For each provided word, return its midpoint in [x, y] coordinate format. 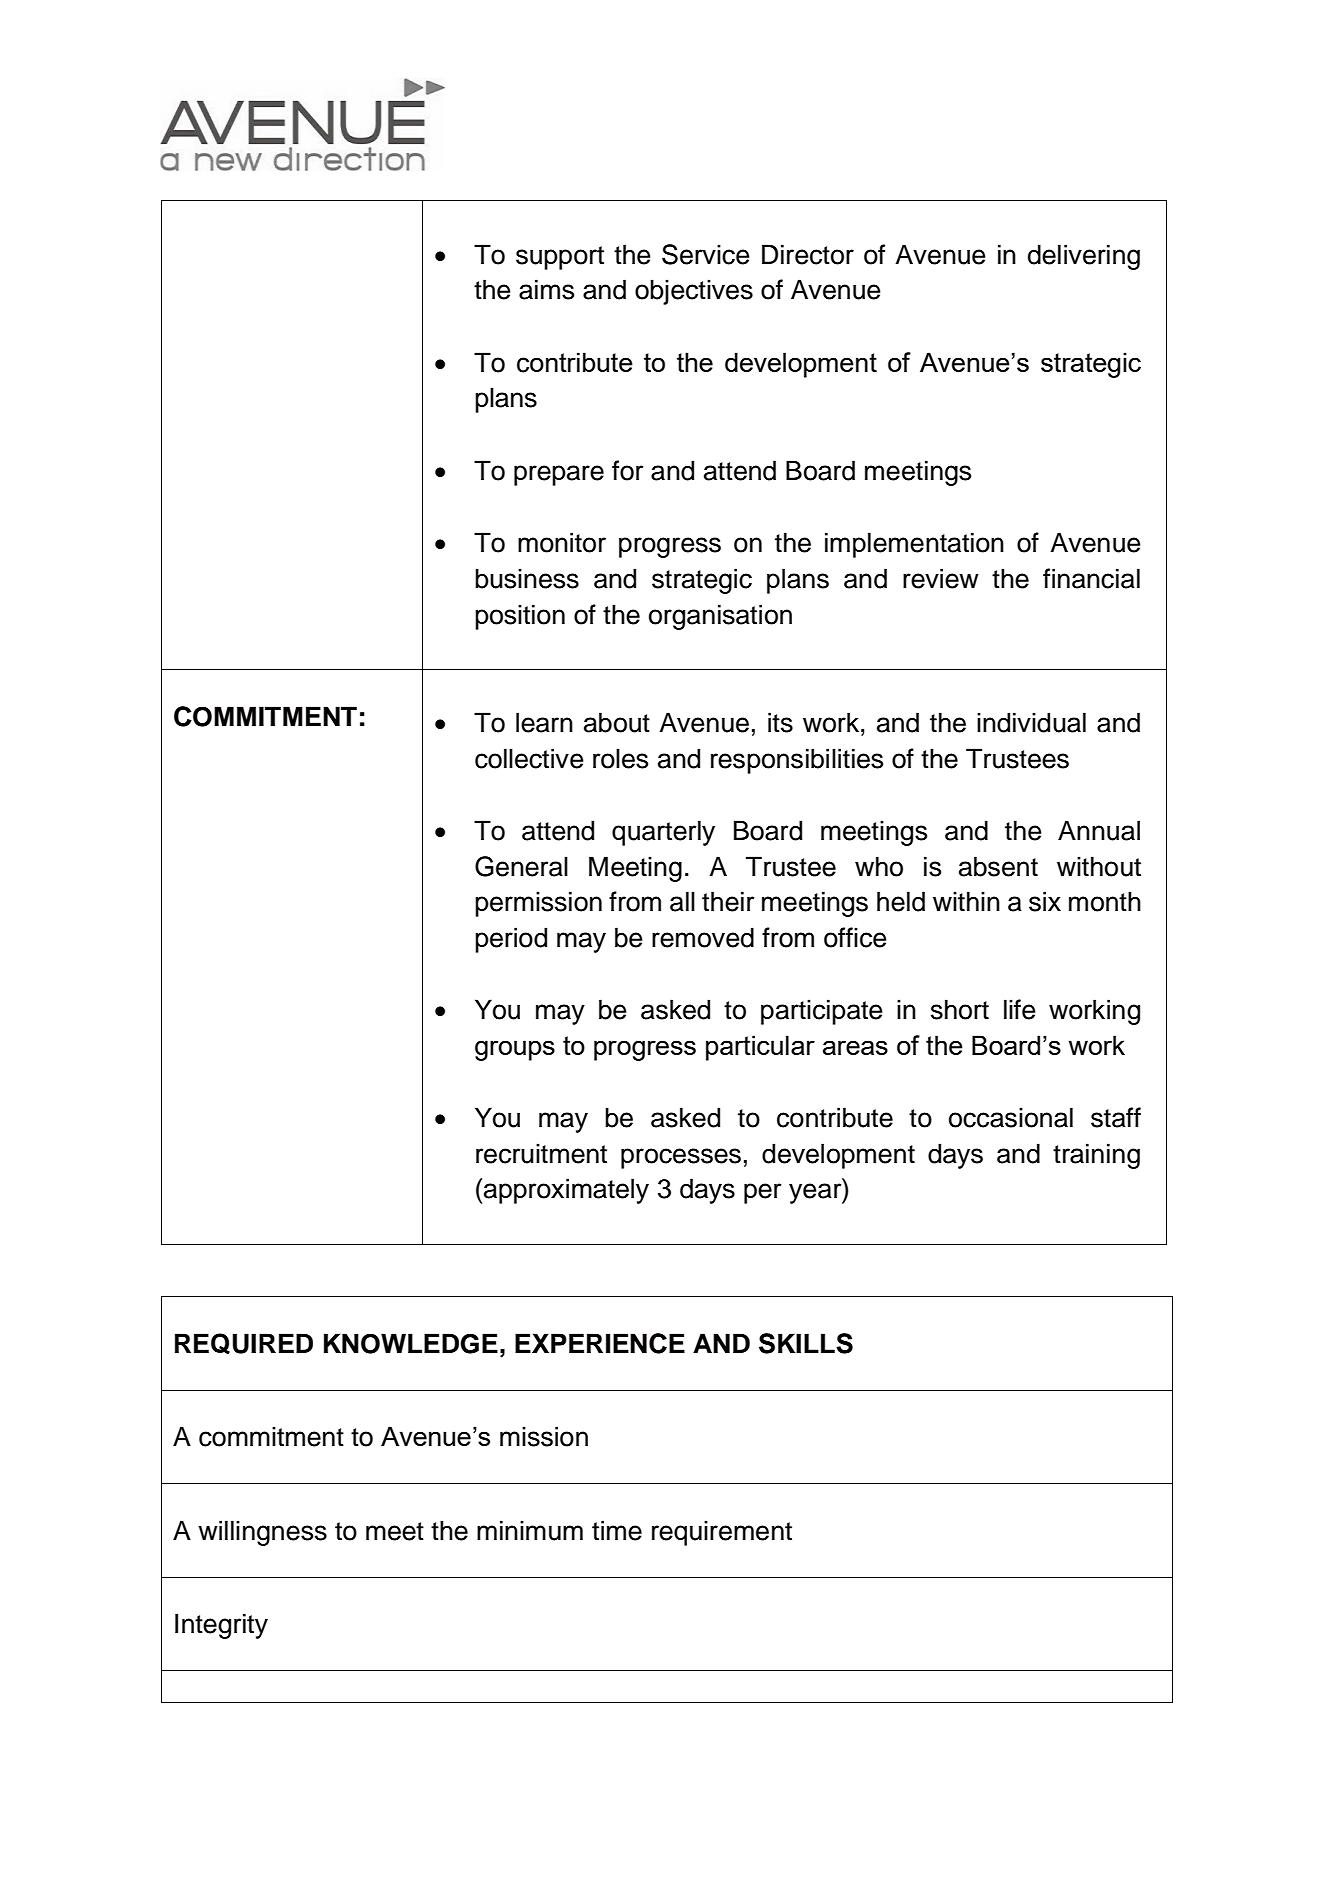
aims [546, 289]
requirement [722, 1533]
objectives [694, 292]
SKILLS [806, 1343]
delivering [1084, 257]
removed [703, 937]
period [511, 940]
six [1045, 901]
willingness [262, 1533]
